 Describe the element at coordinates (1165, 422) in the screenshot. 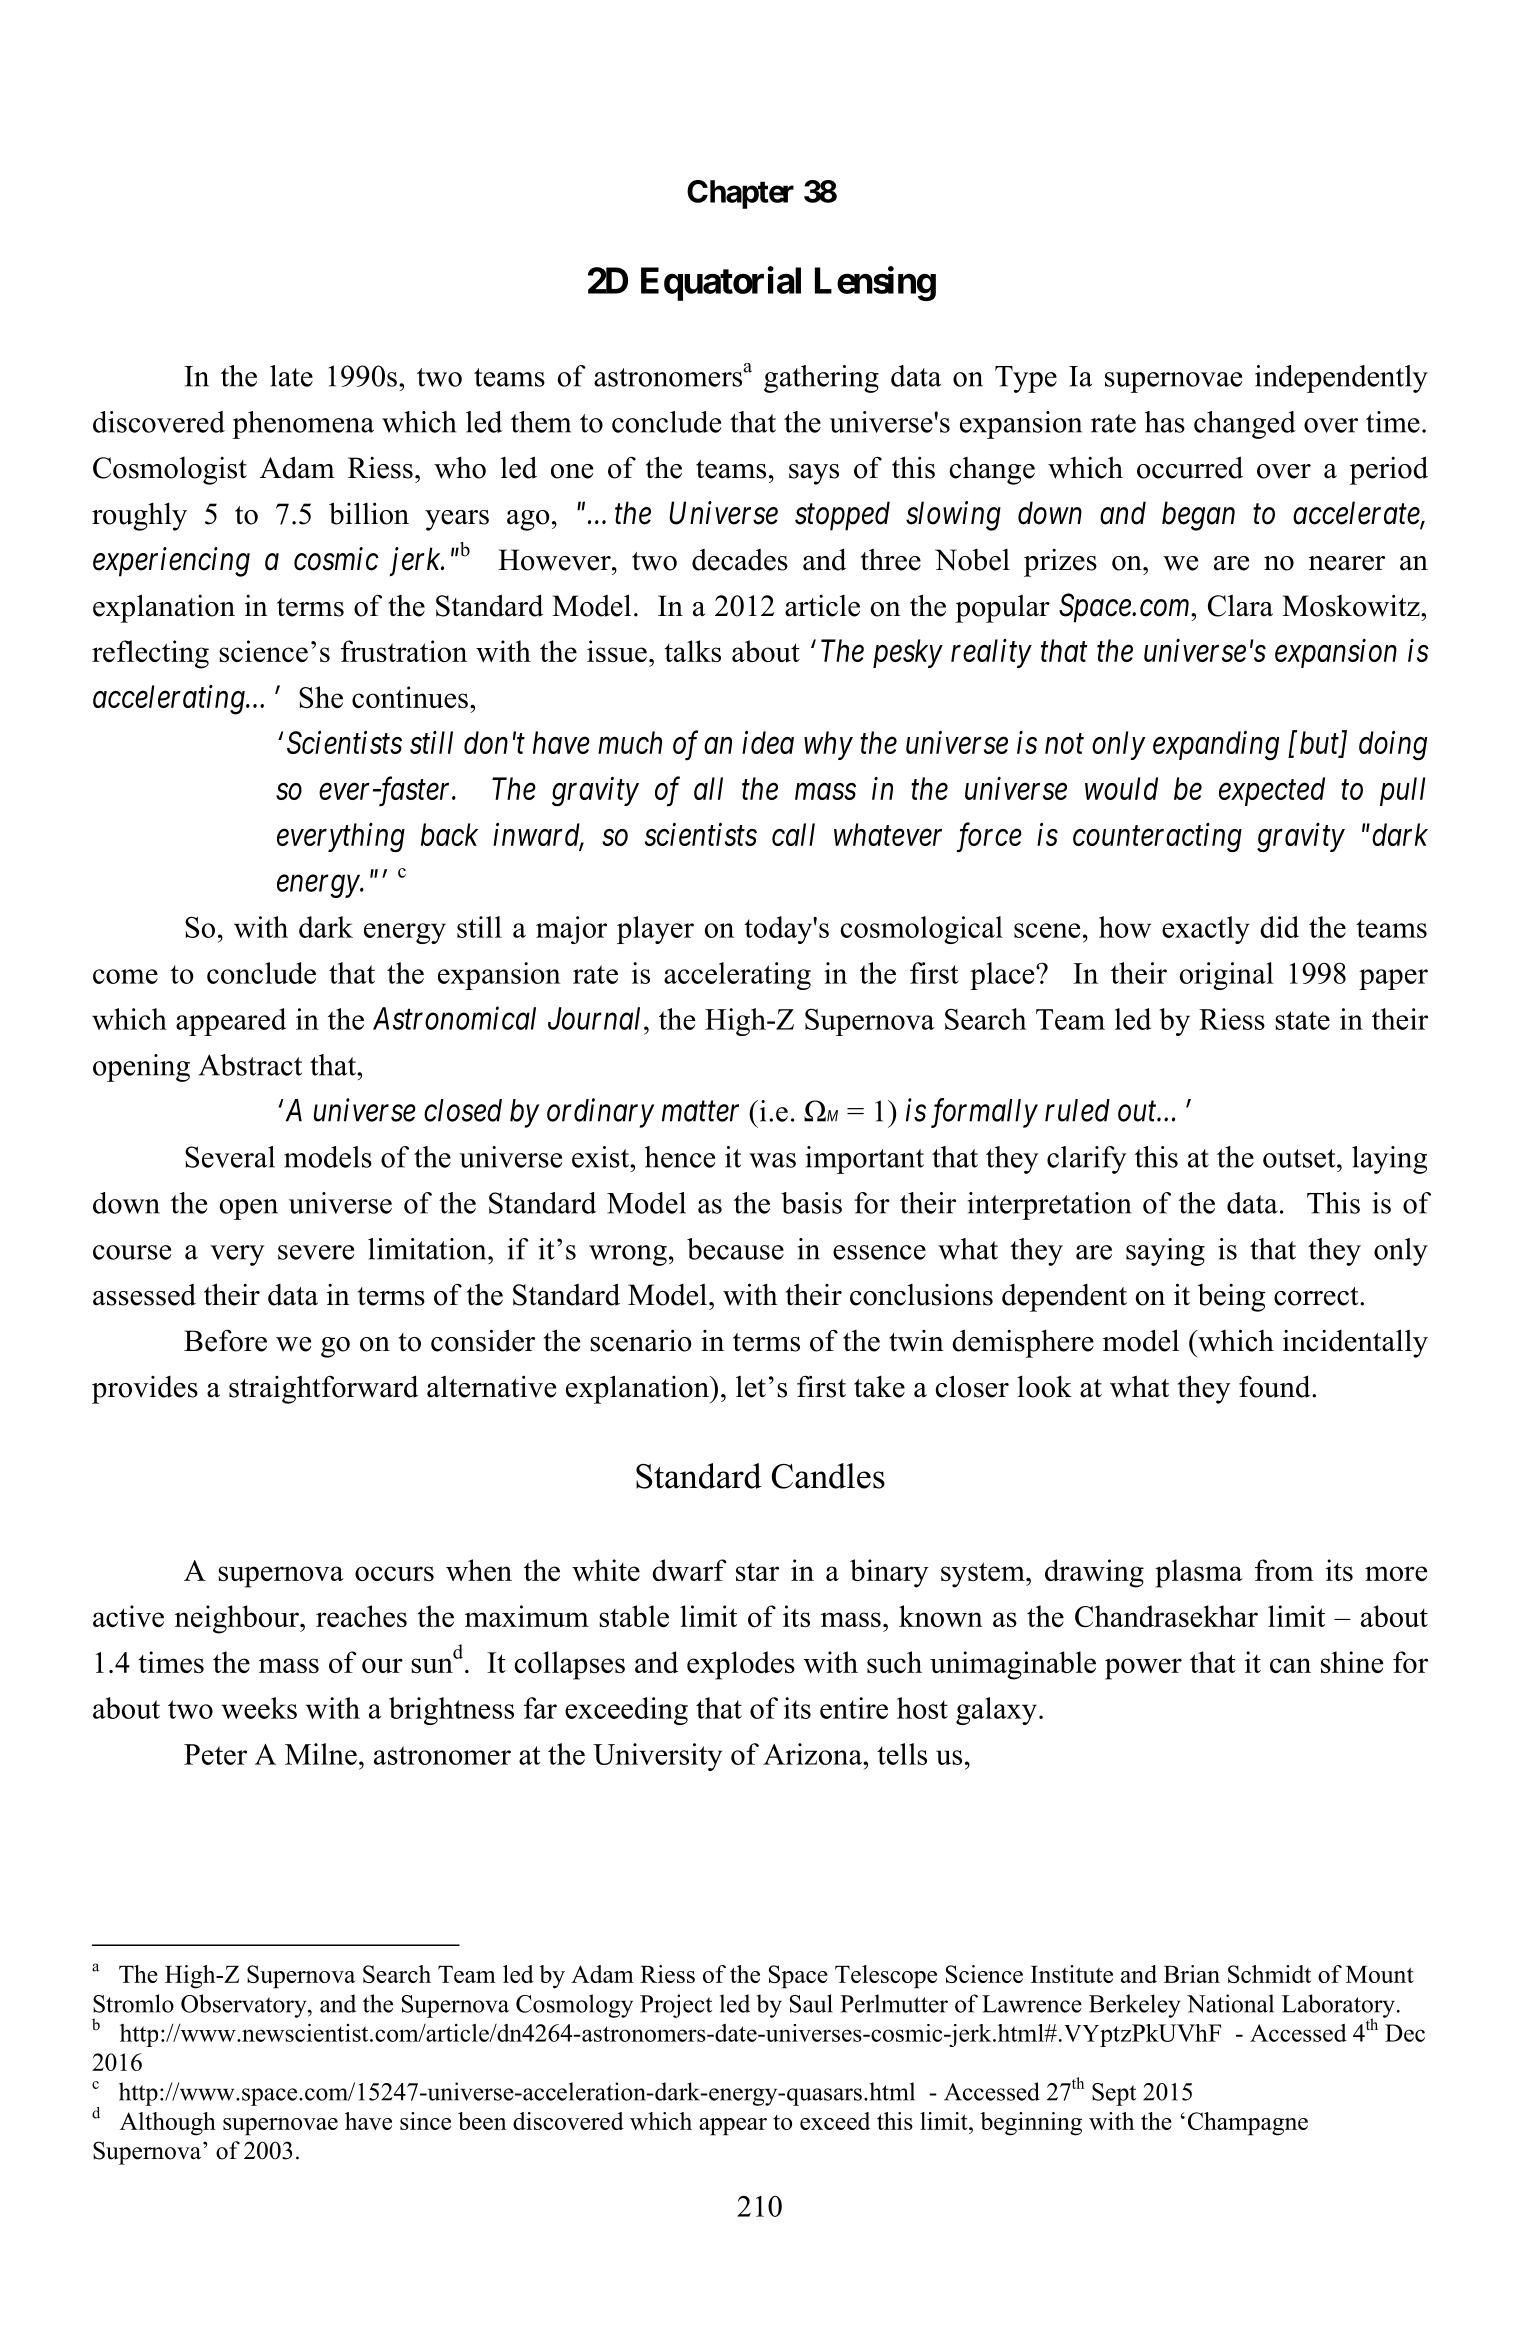

I see `has` at that location.
